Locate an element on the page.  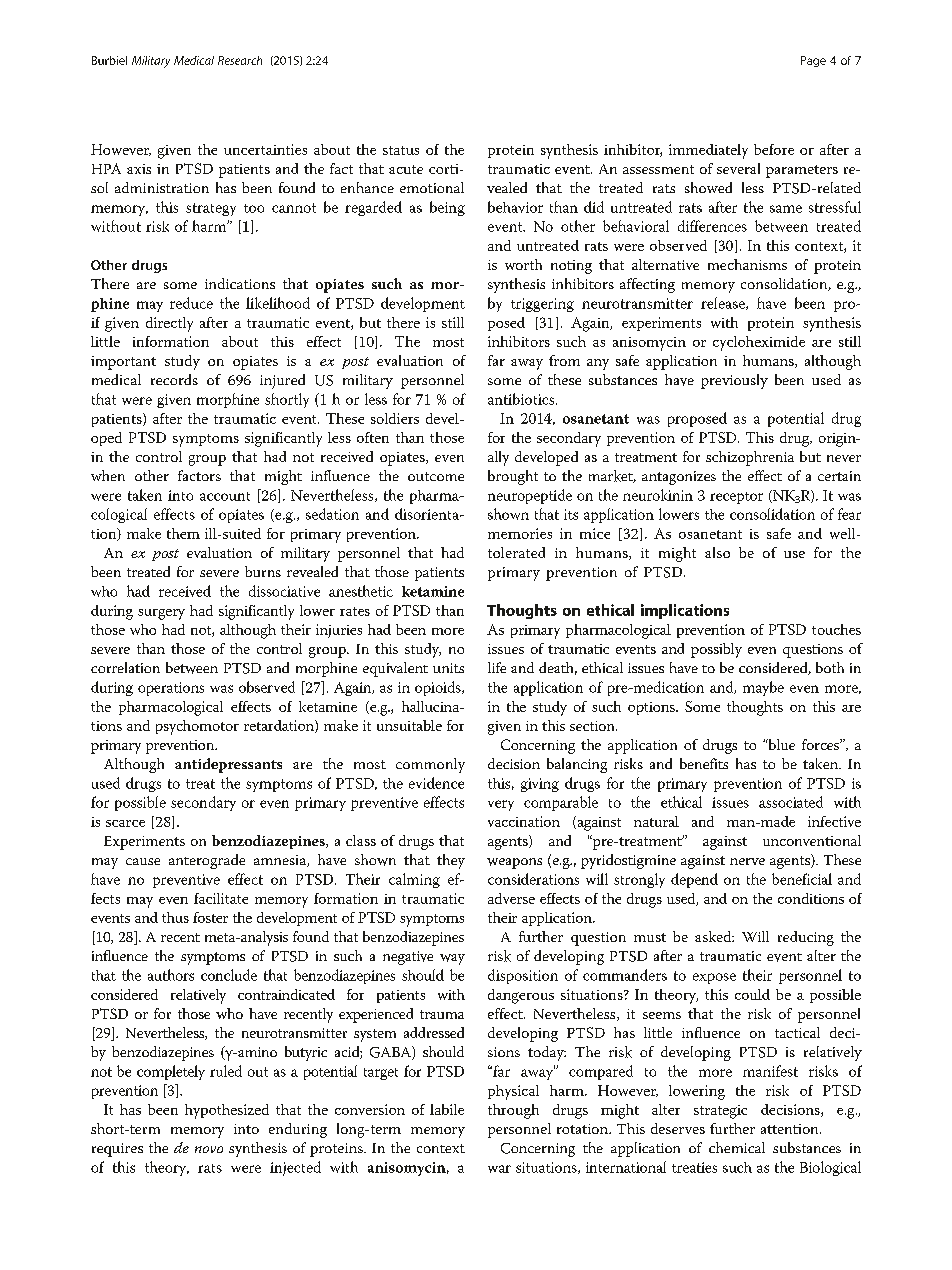
novo is located at coordinates (209, 1149).
